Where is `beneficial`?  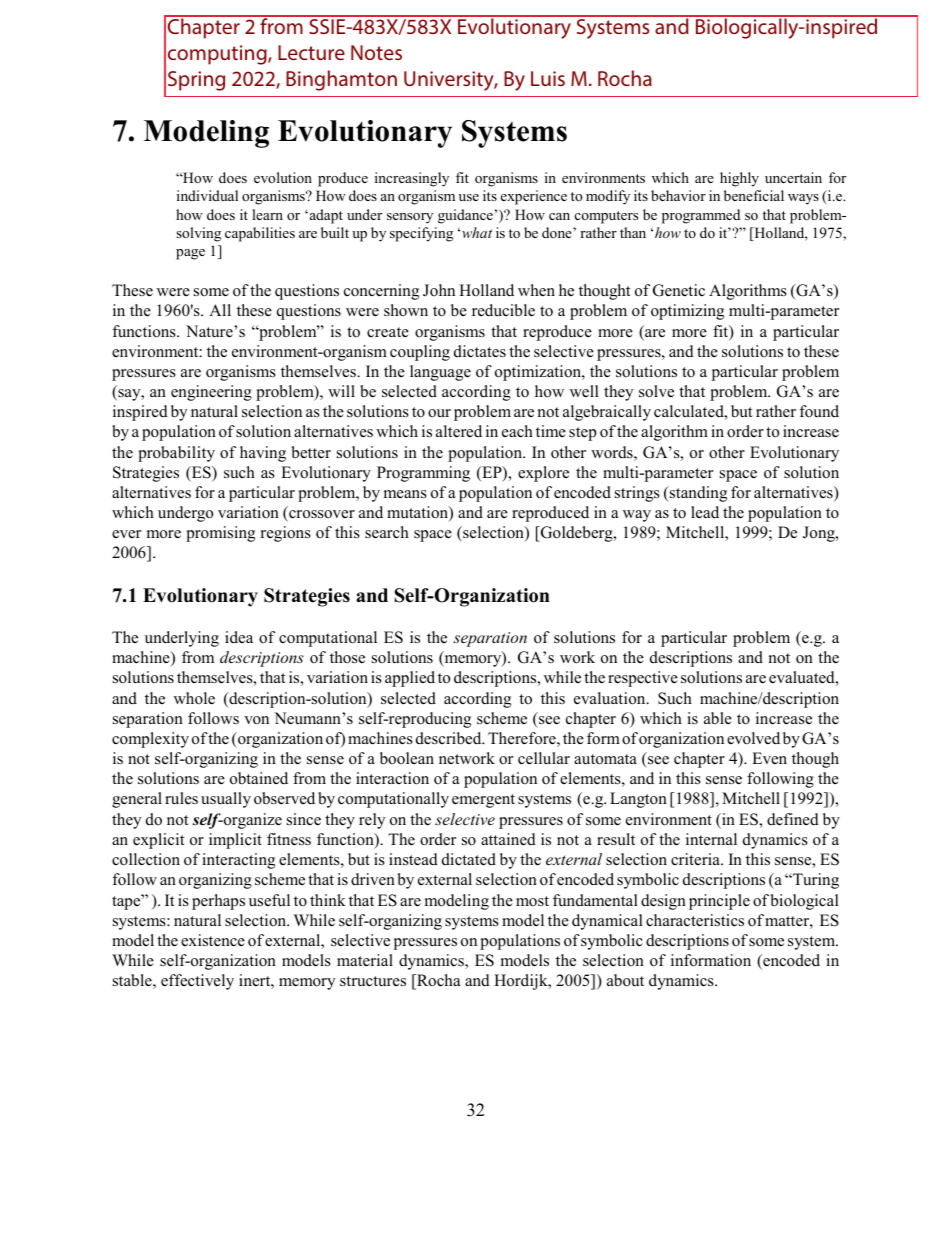 beneficial is located at coordinates (754, 195).
